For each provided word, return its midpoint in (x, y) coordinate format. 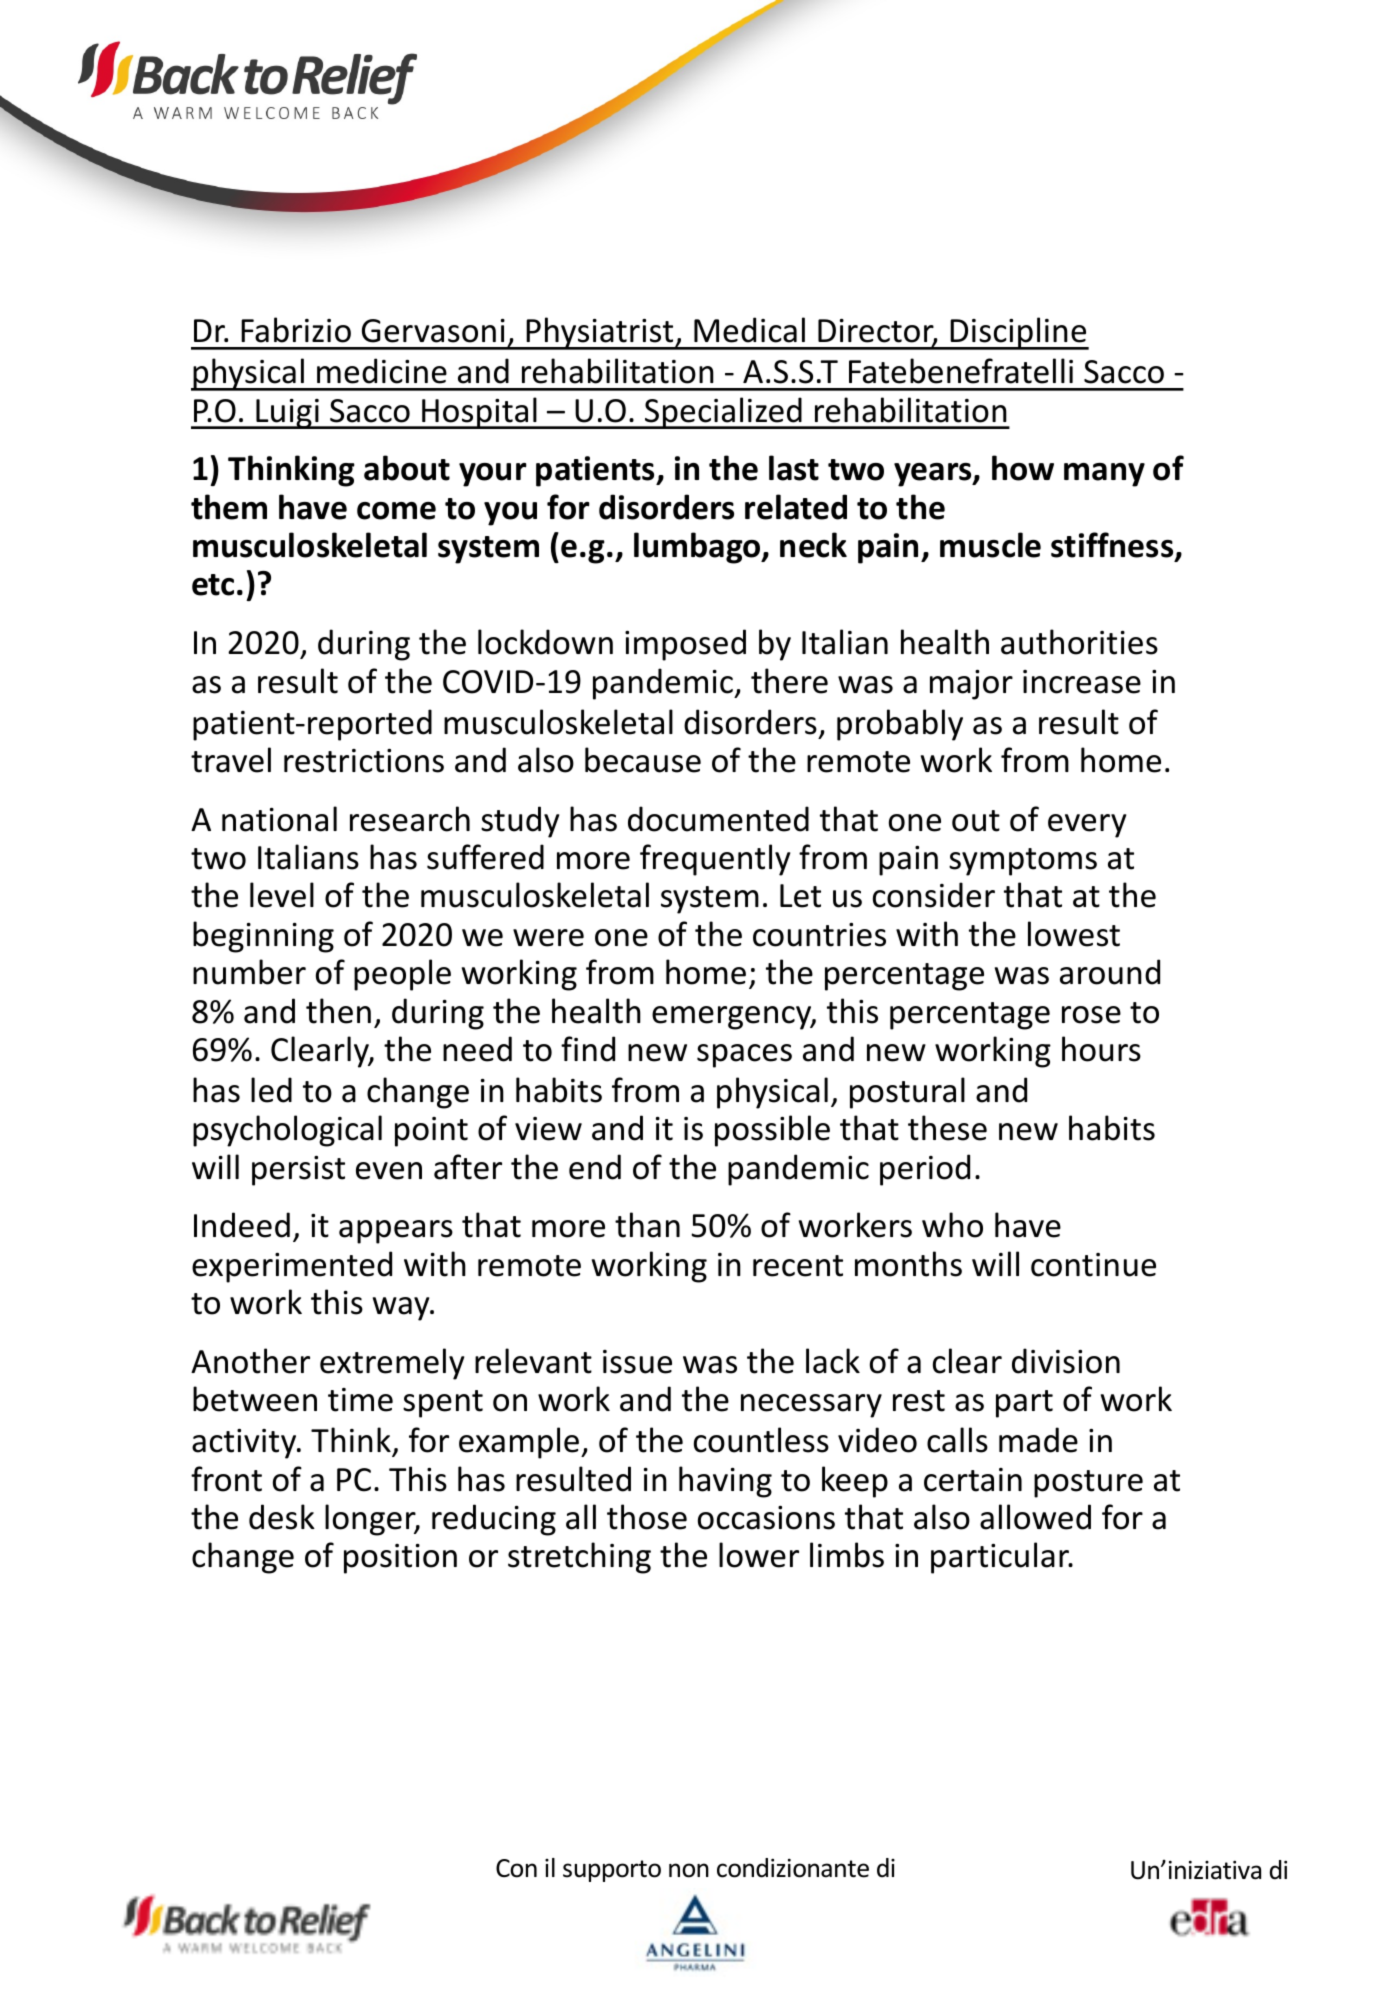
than (647, 1225)
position (400, 1559)
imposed (685, 645)
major (971, 685)
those (647, 1517)
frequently (715, 860)
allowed (1035, 1517)
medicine (382, 371)
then (338, 1011)
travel (231, 760)
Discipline (1018, 333)
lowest (1074, 934)
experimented (292, 1267)
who (952, 1225)
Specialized (723, 413)
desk (282, 1517)
